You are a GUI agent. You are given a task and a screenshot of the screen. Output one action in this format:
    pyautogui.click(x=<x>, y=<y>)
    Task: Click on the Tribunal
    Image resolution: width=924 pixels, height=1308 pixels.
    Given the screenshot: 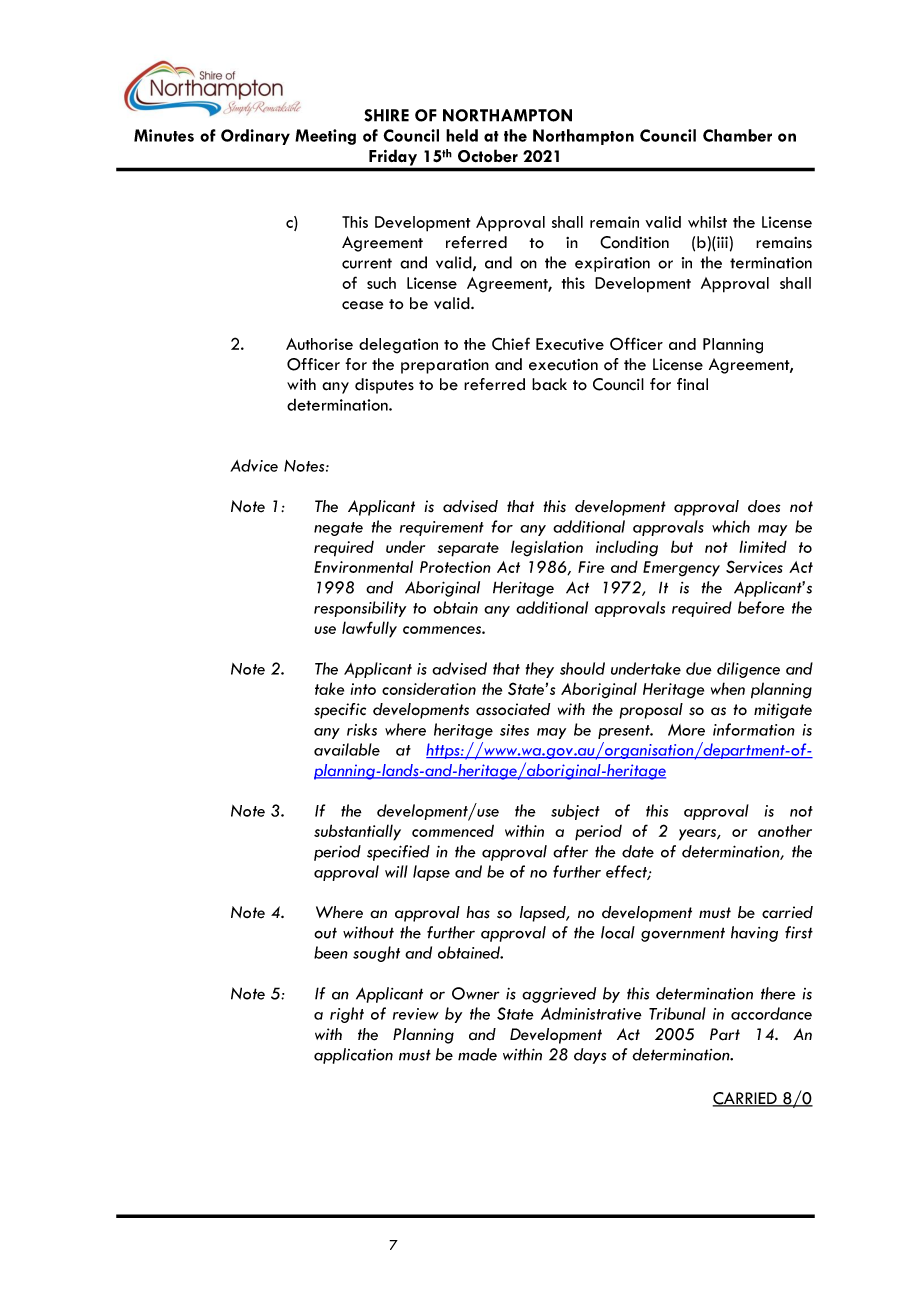 What is the action you would take?
    pyautogui.click(x=677, y=1013)
